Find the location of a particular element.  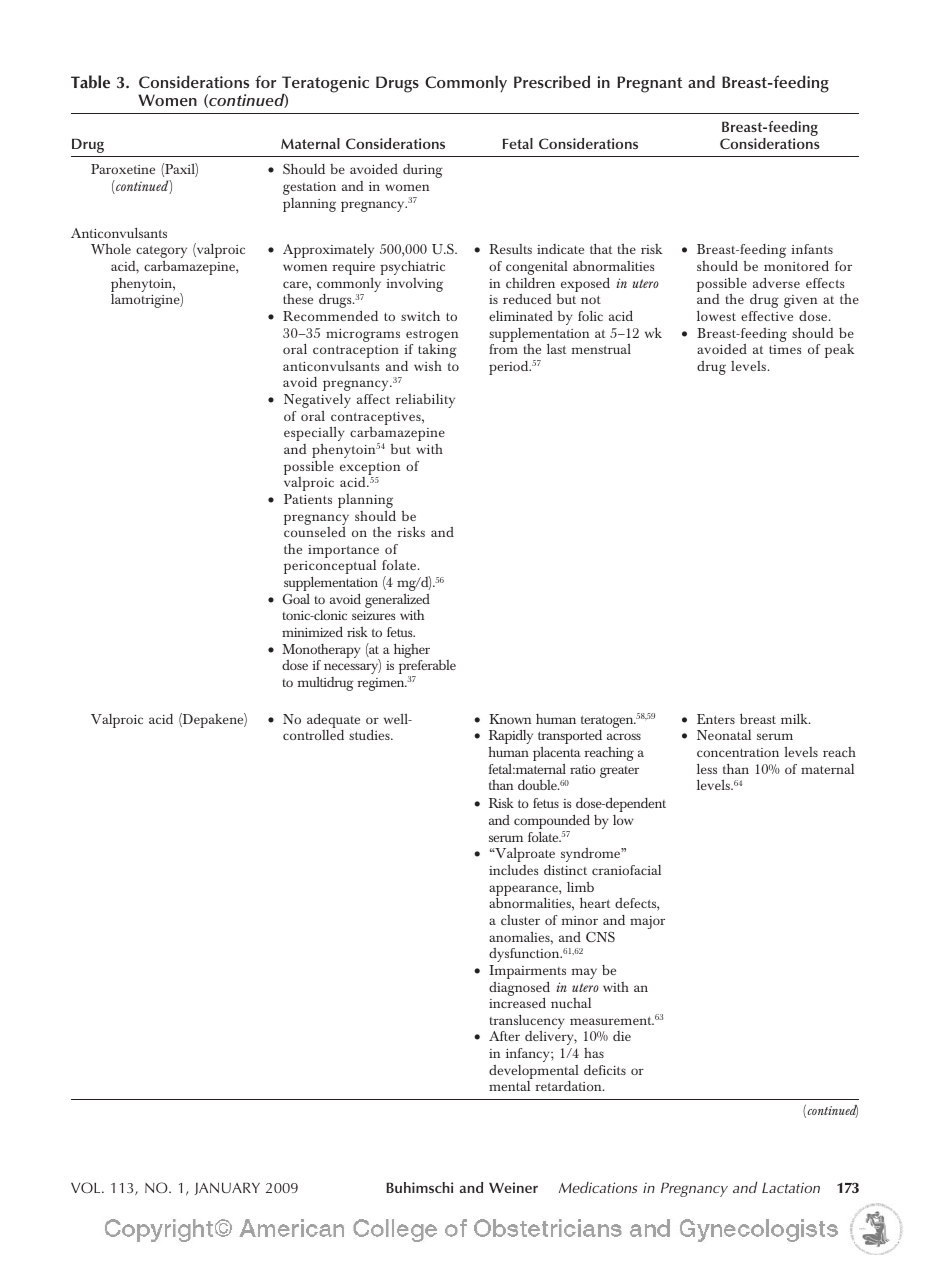

Lactation is located at coordinates (791, 1187).
